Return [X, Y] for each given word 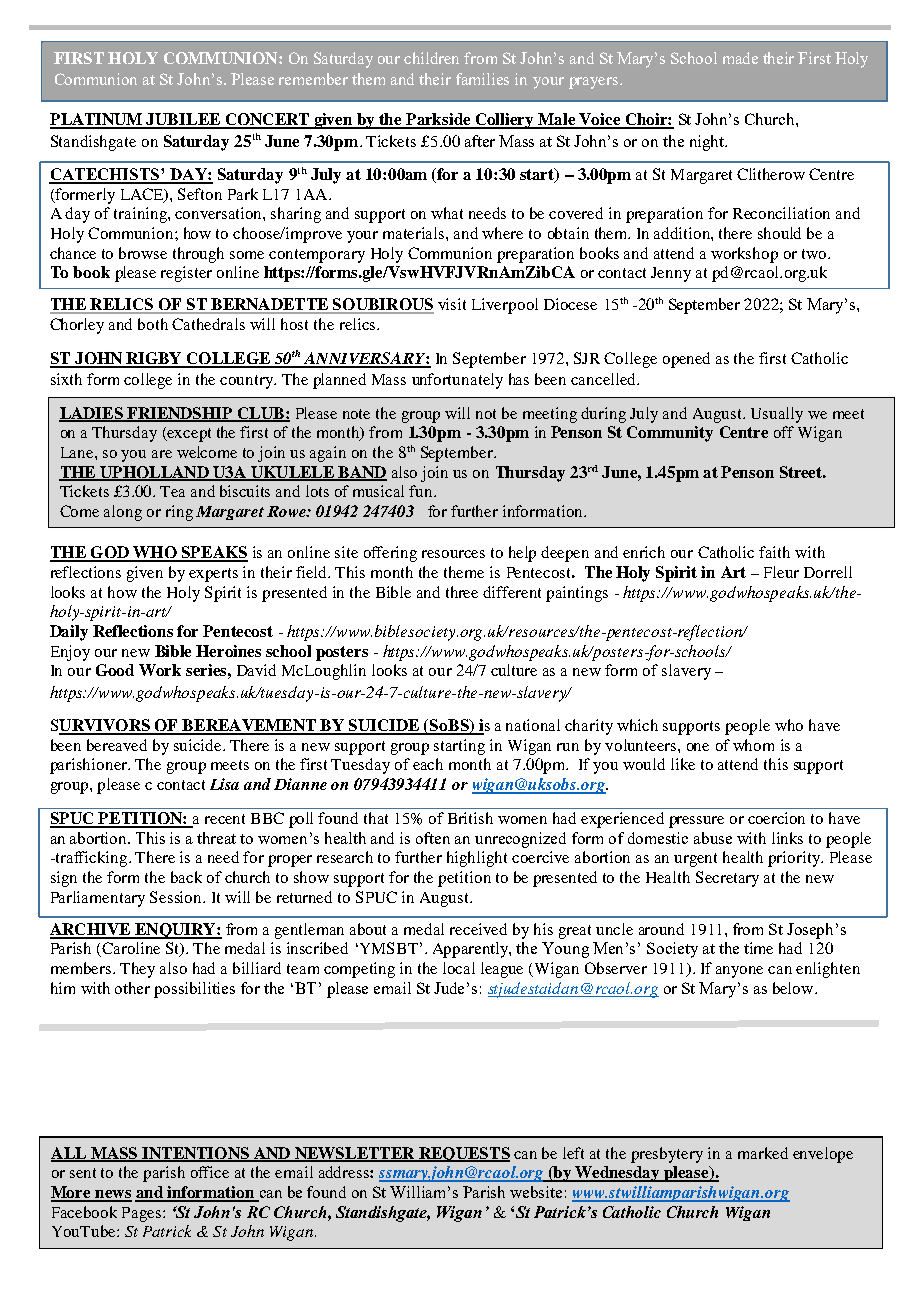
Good [115, 670]
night [708, 143]
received [478, 929]
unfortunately [457, 381]
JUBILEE [183, 120]
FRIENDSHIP [180, 414]
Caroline [131, 948]
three [462, 592]
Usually [777, 415]
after [480, 141]
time [758, 948]
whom [753, 745]
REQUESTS [463, 1154]
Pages [143, 1214]
